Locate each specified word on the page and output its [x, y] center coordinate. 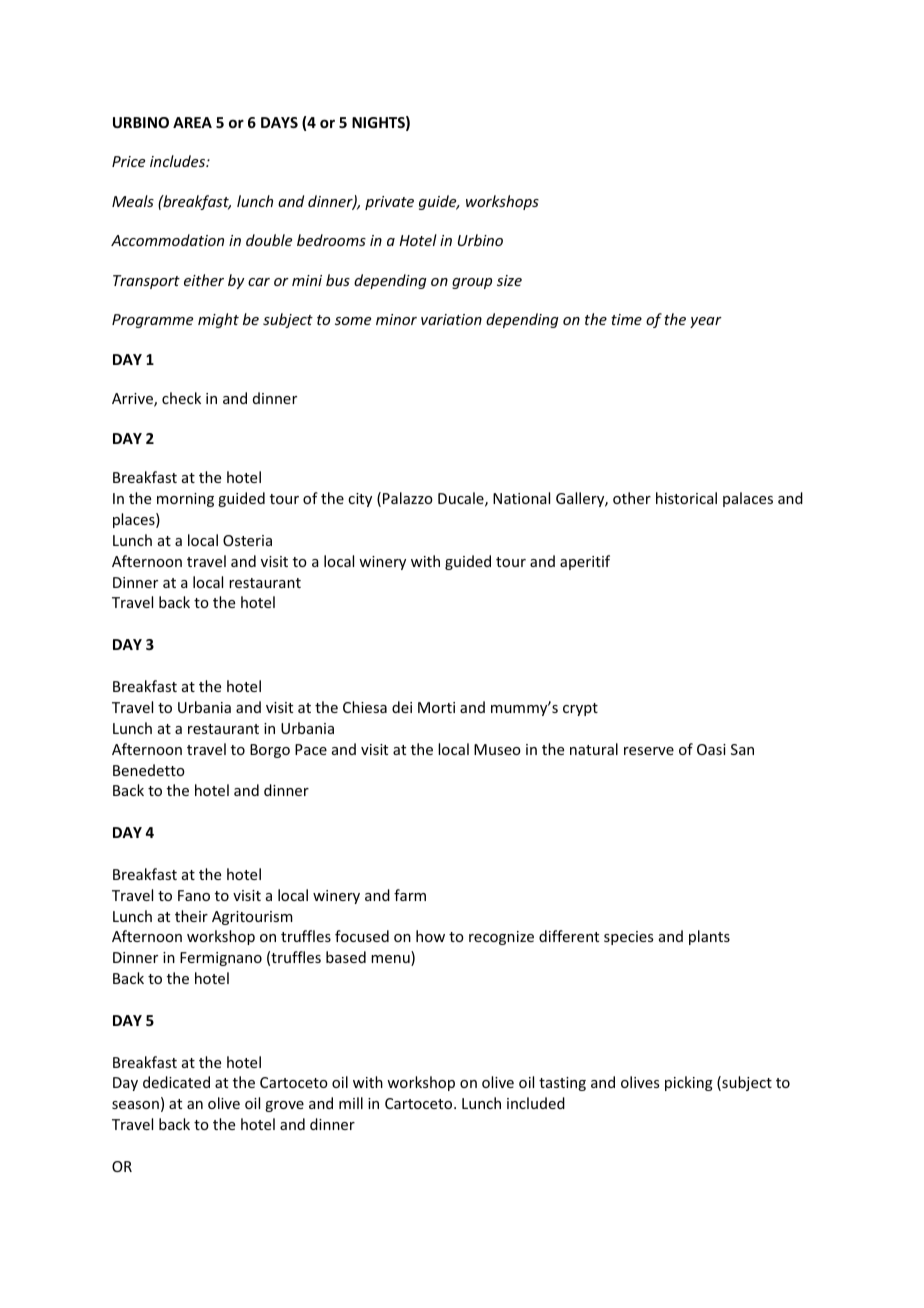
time [626, 319]
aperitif [585, 562]
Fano [194, 895]
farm [410, 895]
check [181, 398]
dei [402, 707]
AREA [192, 122]
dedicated [176, 1082]
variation [451, 319]
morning [185, 500]
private [389, 203]
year [706, 322]
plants [709, 937]
